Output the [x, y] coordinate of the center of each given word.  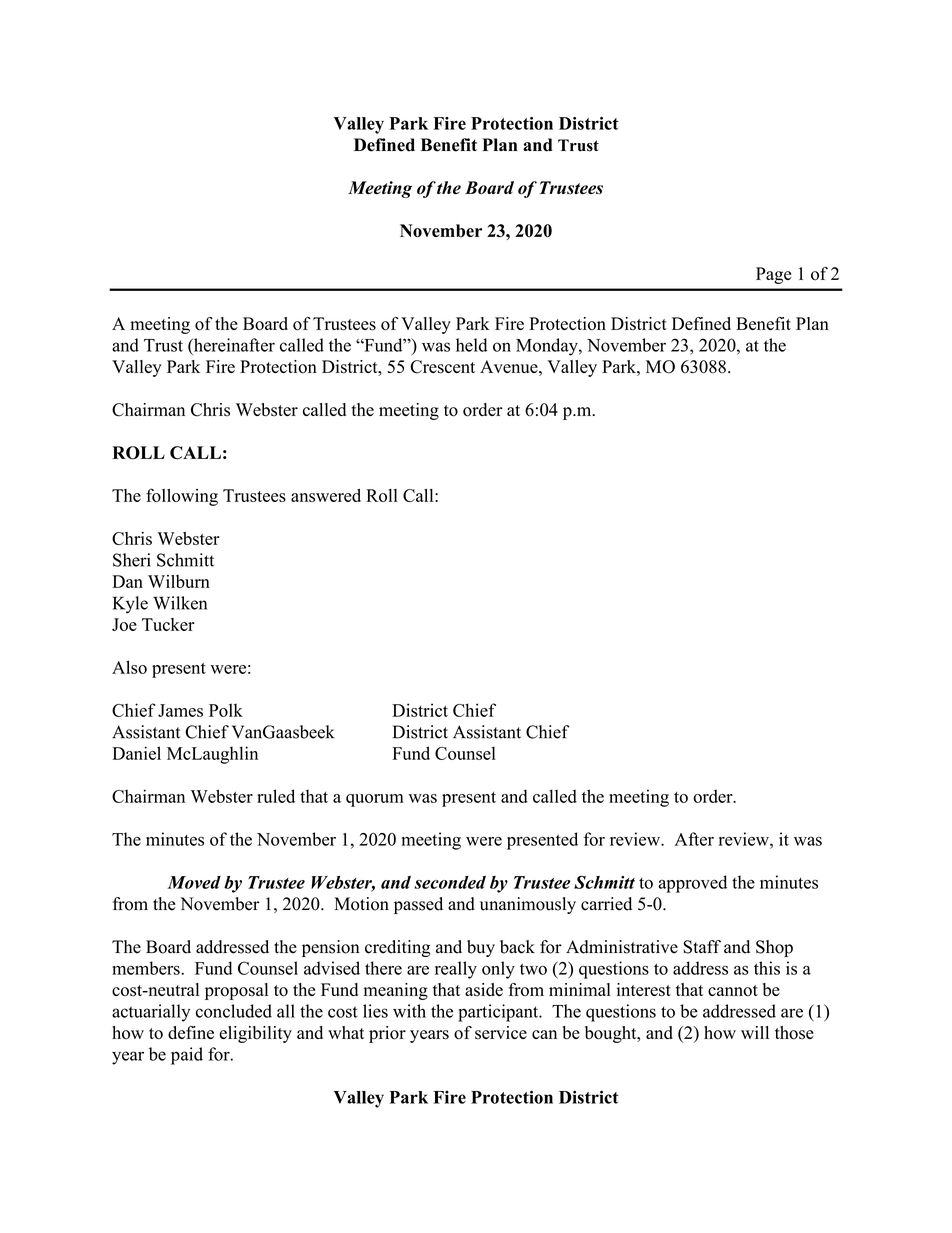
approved [692, 884]
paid [187, 1056]
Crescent [442, 367]
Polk [226, 710]
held [471, 345]
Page [773, 275]
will [755, 1032]
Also [129, 667]
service [501, 1033]
